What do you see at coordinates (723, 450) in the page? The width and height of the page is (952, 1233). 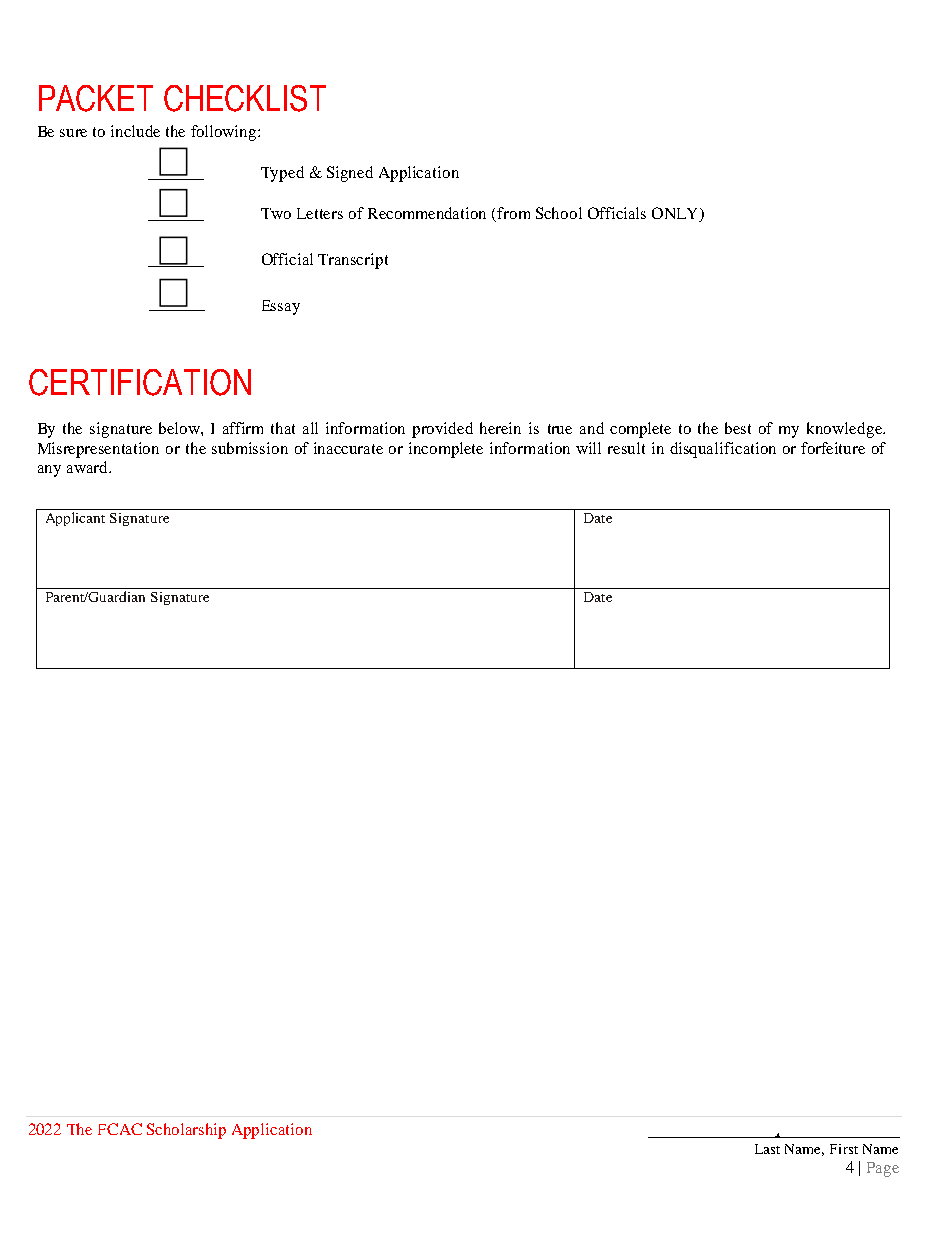 I see `disqualification` at bounding box center [723, 450].
